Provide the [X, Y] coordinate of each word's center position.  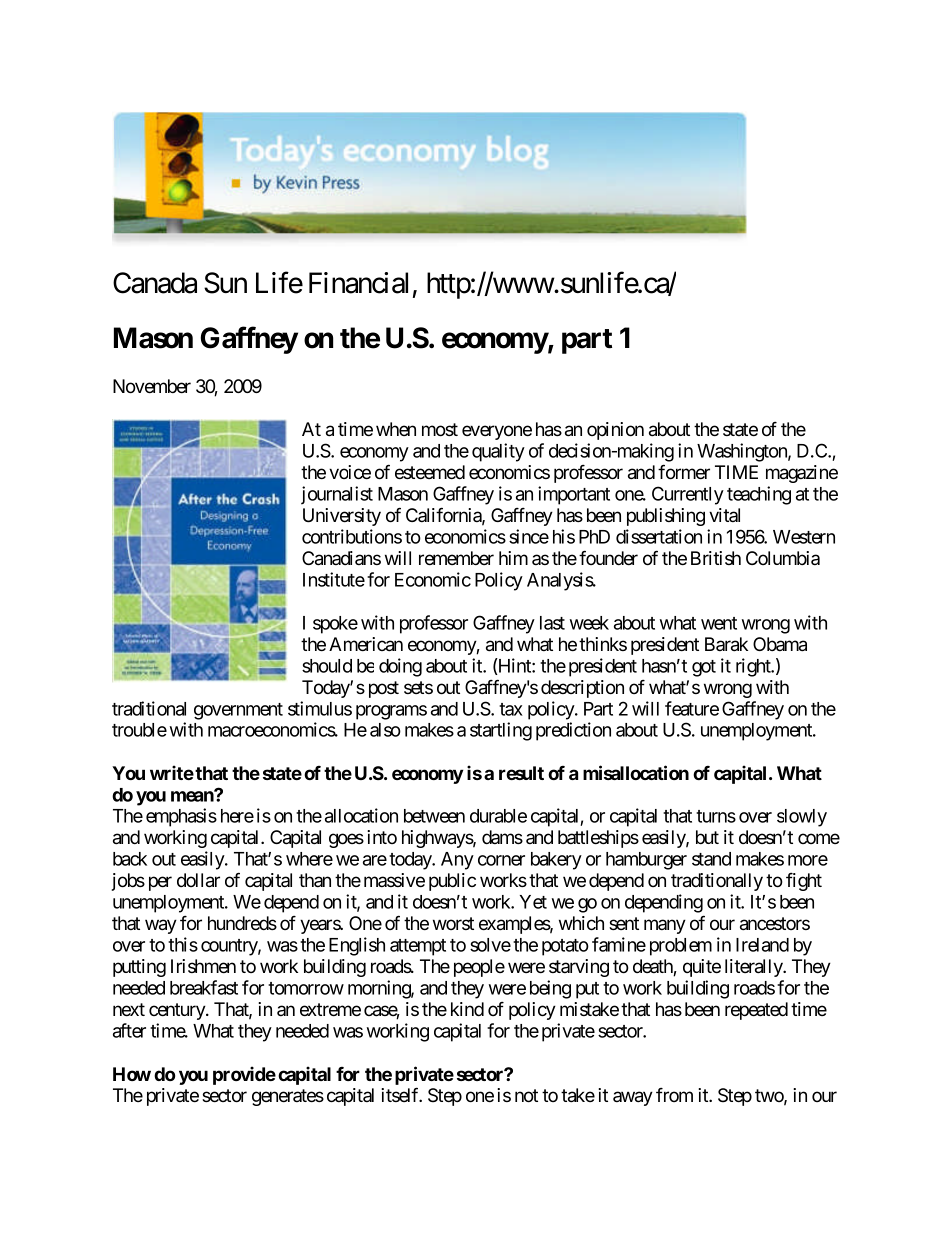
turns [716, 816]
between [434, 816]
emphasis [181, 817]
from [674, 1095]
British [716, 558]
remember [456, 558]
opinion [615, 431]
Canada [155, 283]
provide [244, 1075]
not [526, 1096]
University [342, 517]
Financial [358, 283]
